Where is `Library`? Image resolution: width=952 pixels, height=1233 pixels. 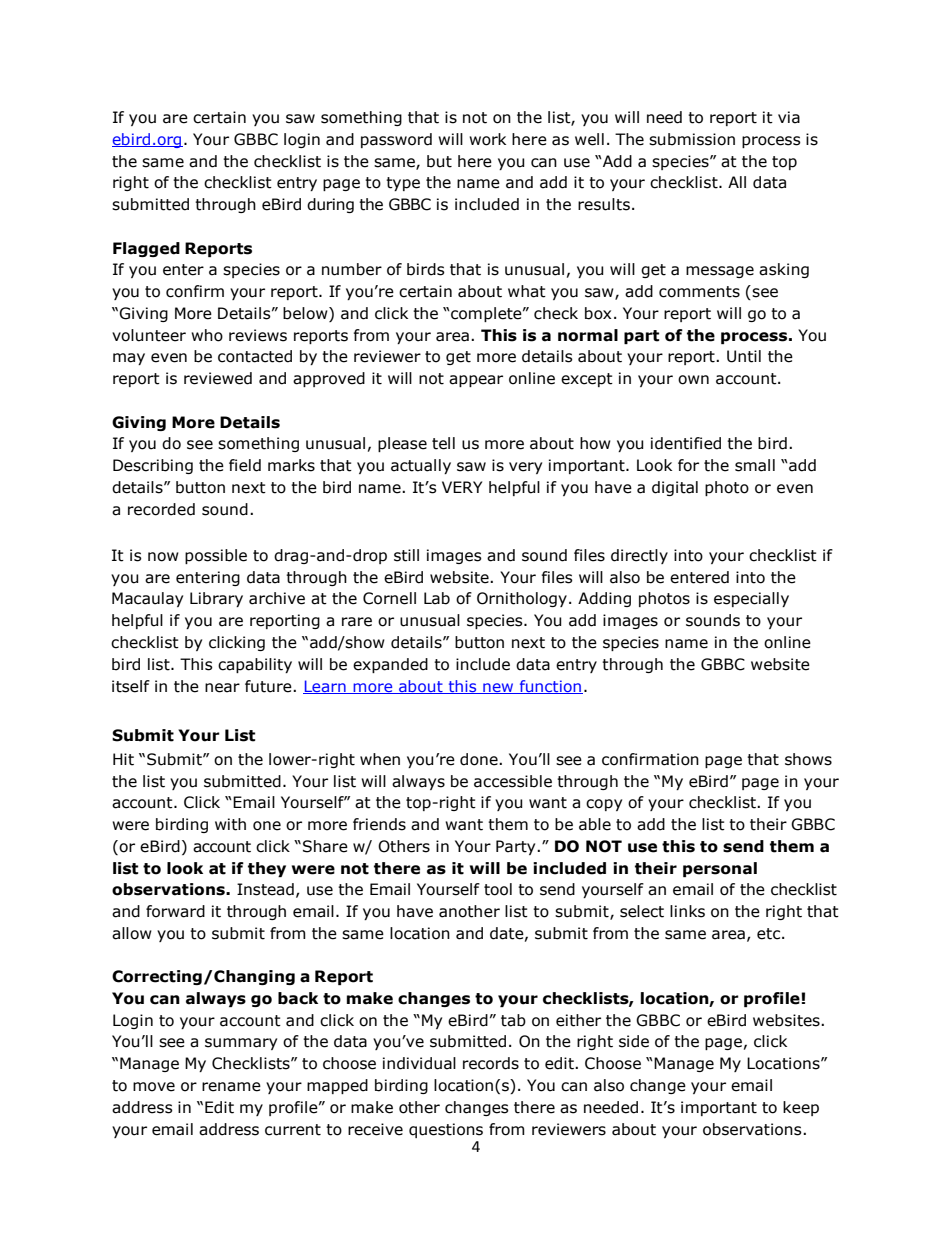 Library is located at coordinates (216, 599).
